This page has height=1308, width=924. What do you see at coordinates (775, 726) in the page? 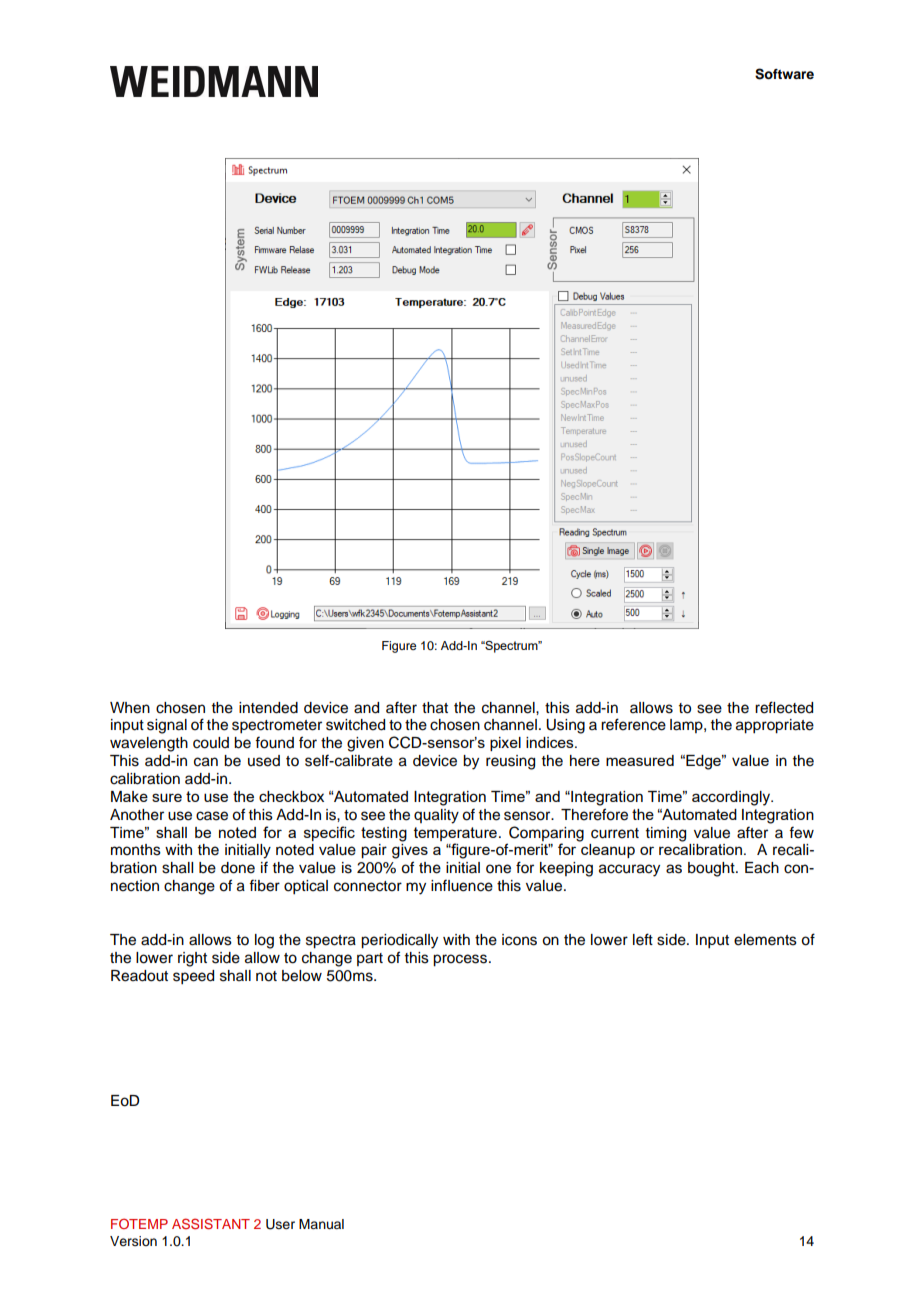
I see `appropriate` at bounding box center [775, 726].
